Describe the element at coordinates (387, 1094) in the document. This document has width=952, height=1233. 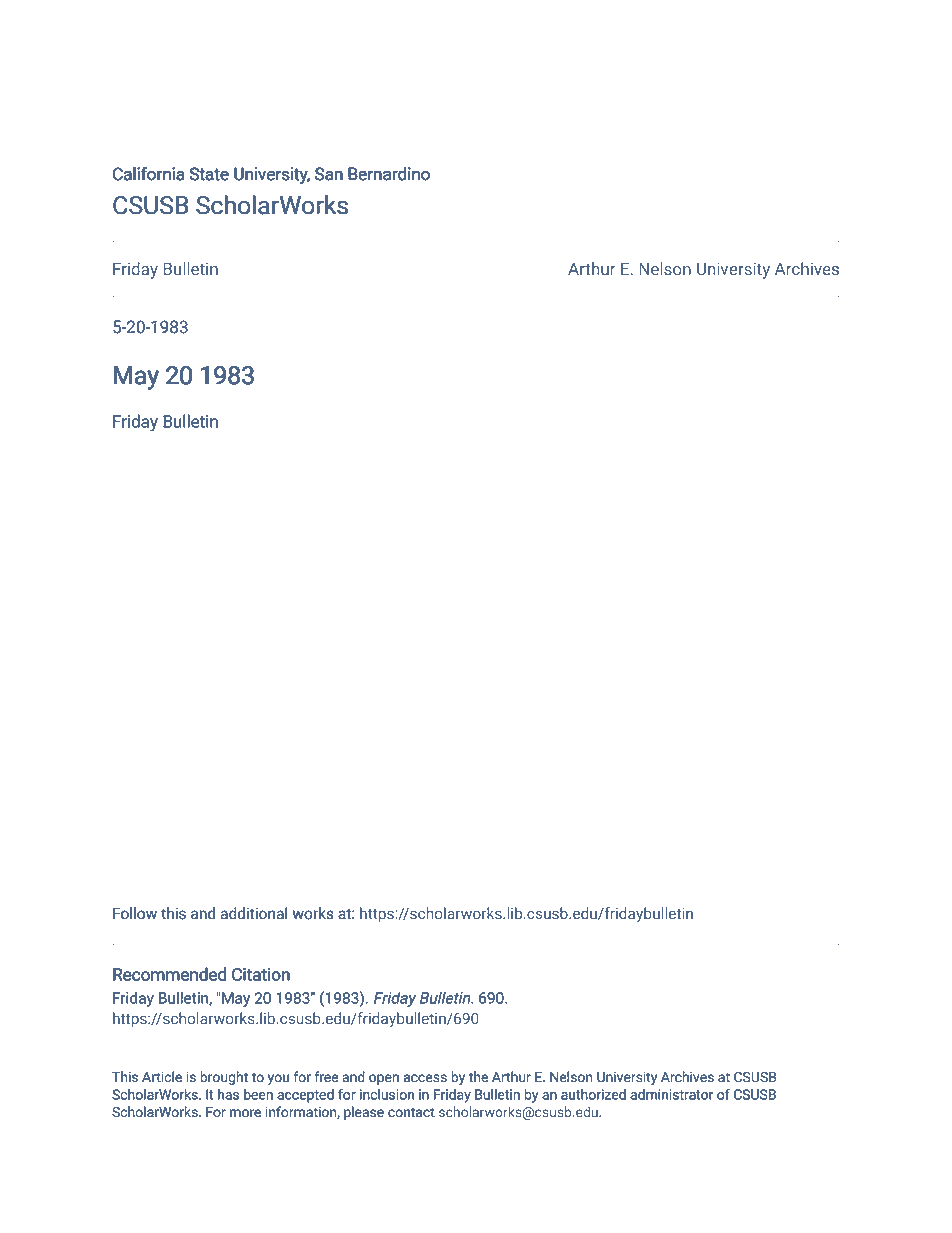
I see `inclusion` at that location.
